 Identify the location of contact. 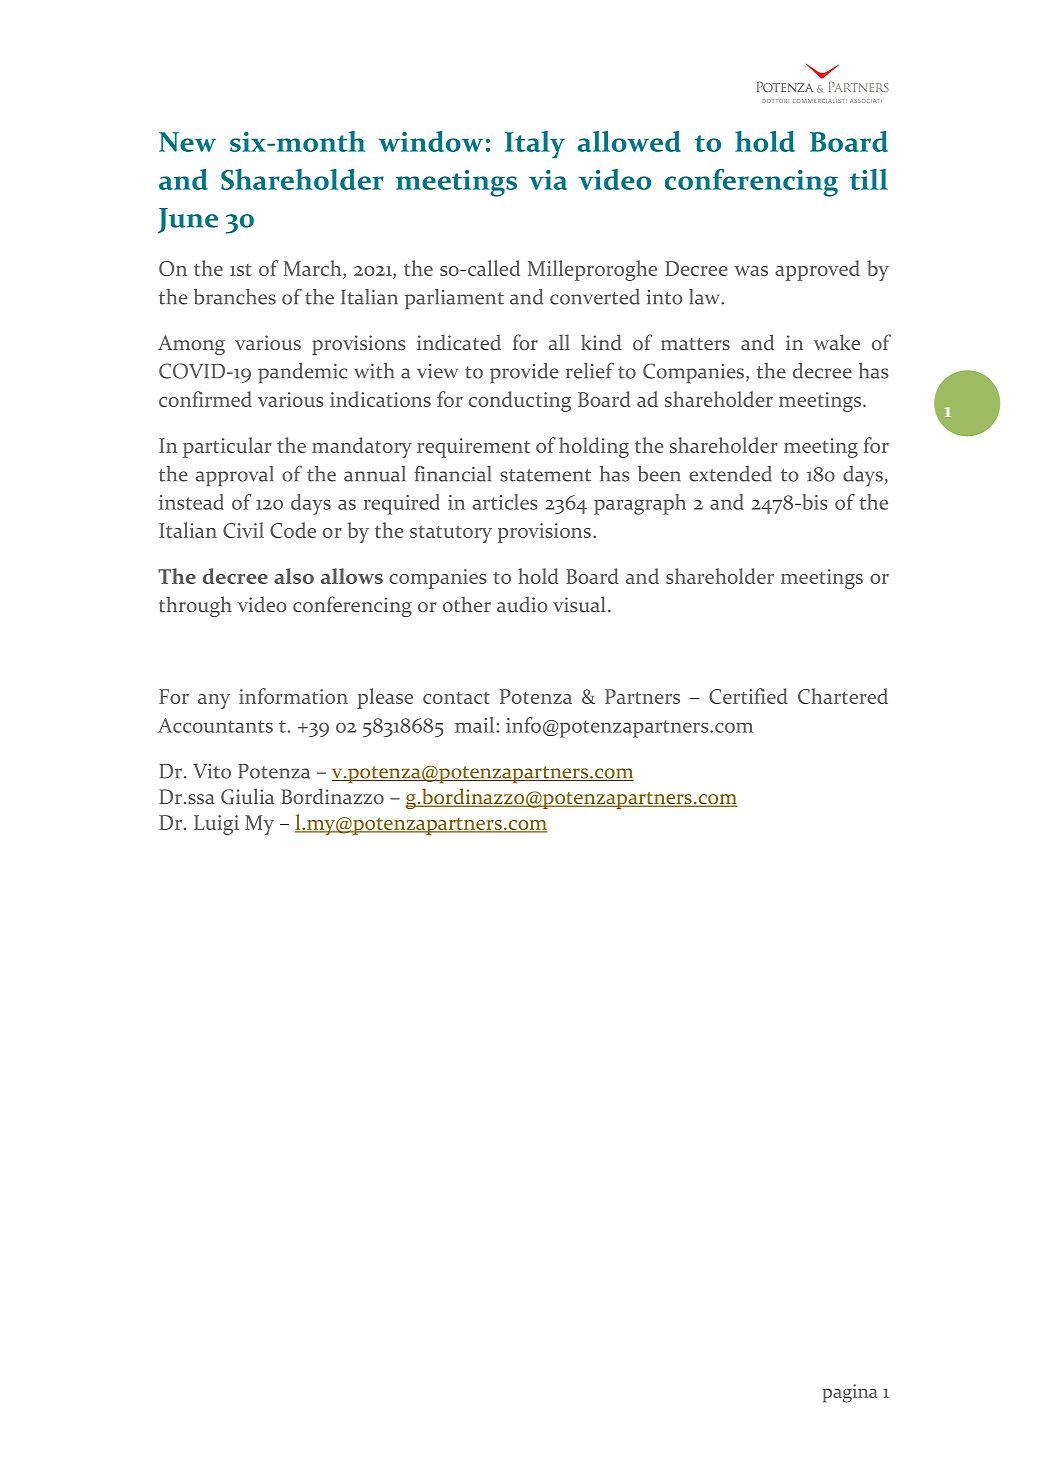
(456, 698).
